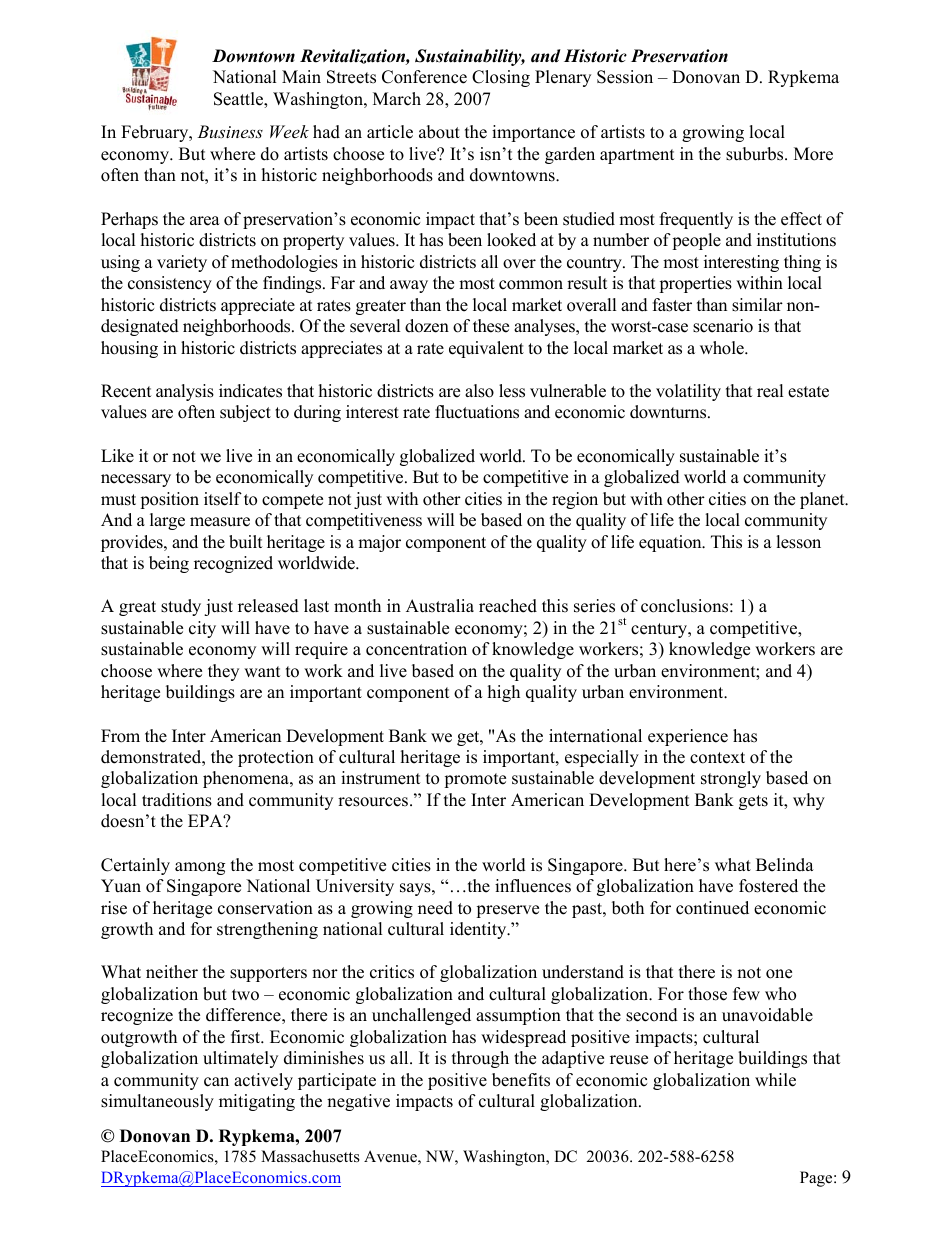 This screenshot has height=1233, width=952. I want to click on Australia, so click(440, 606).
